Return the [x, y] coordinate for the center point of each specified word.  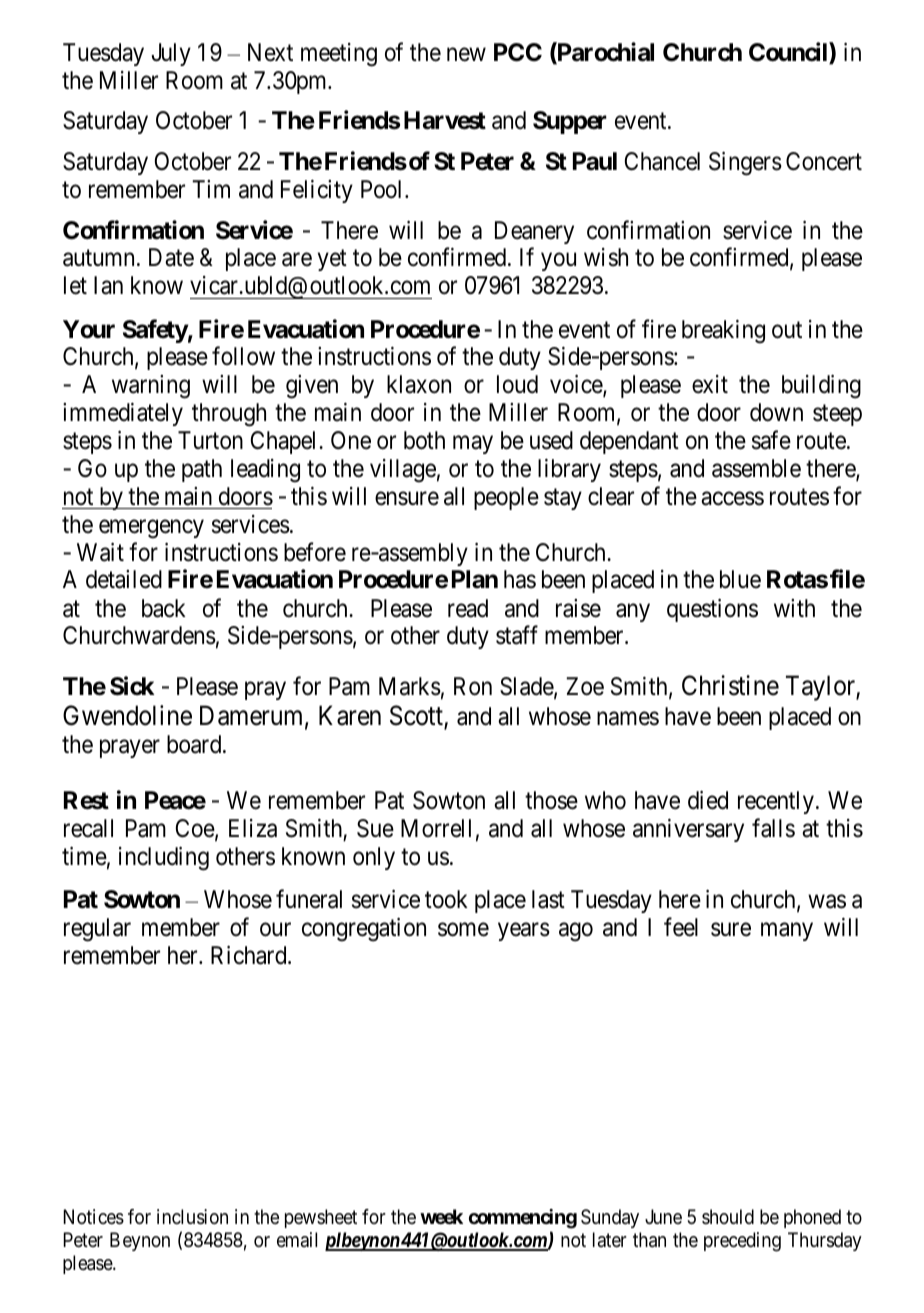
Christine [730, 685]
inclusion [192, 1217]
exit [710, 384]
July [171, 54]
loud [517, 384]
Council [789, 53]
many [787, 932]
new [466, 55]
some [463, 930]
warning [151, 387]
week [441, 1216]
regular [97, 930]
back [164, 608]
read [468, 608]
